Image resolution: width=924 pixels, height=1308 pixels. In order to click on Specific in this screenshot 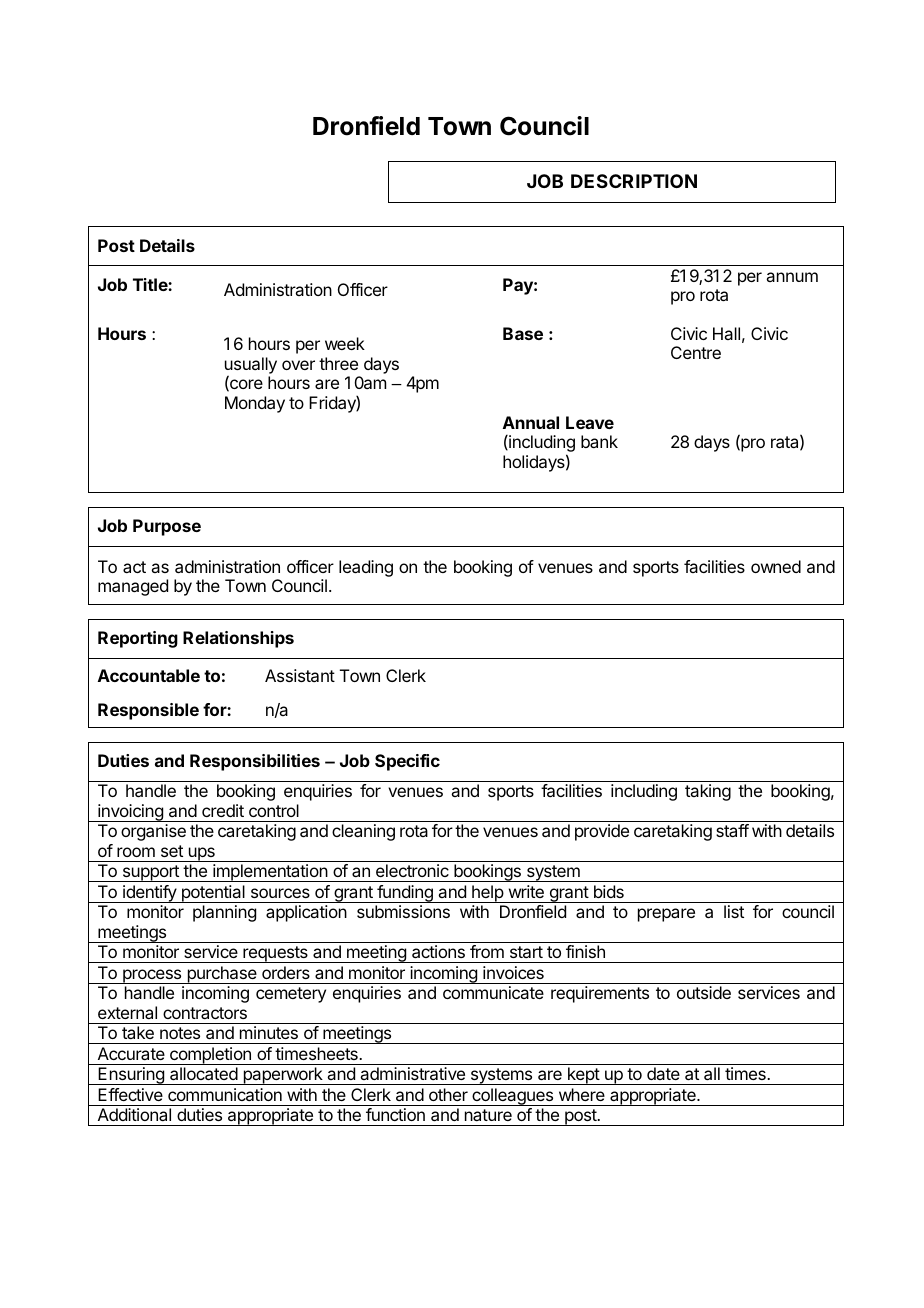, I will do `click(407, 762)`.
